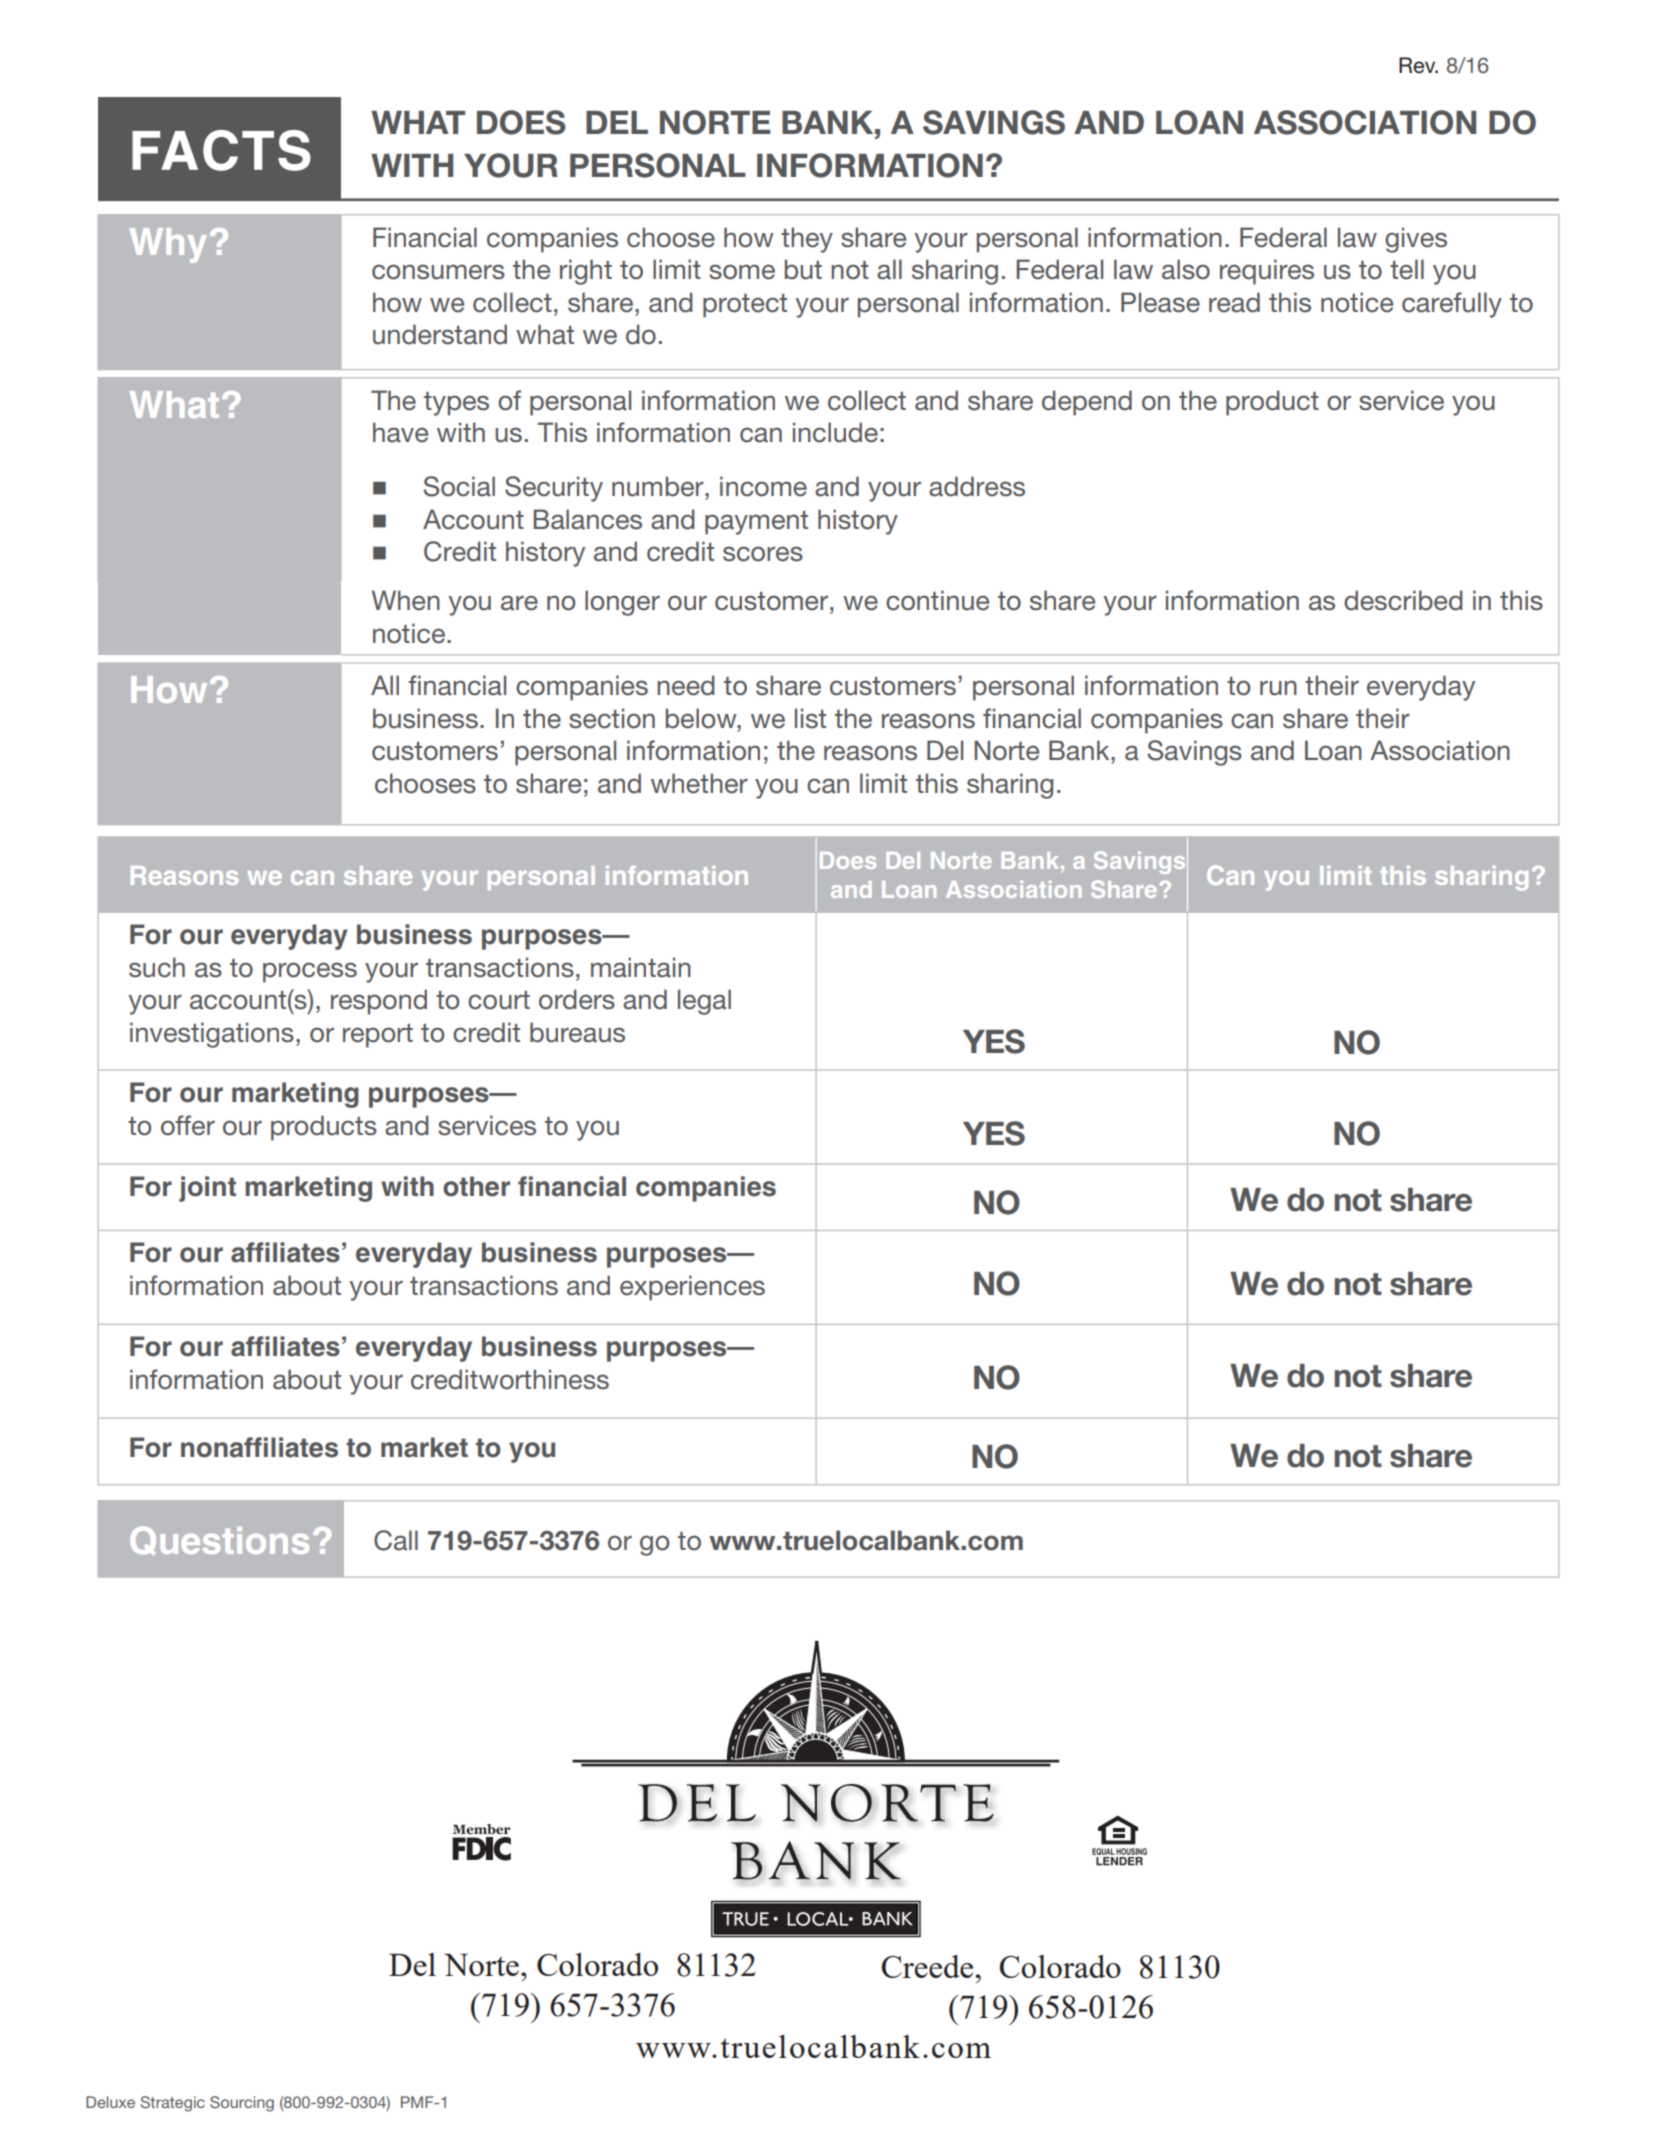 This document has width=1657, height=2144. What do you see at coordinates (807, 240) in the document?
I see `they` at bounding box center [807, 240].
